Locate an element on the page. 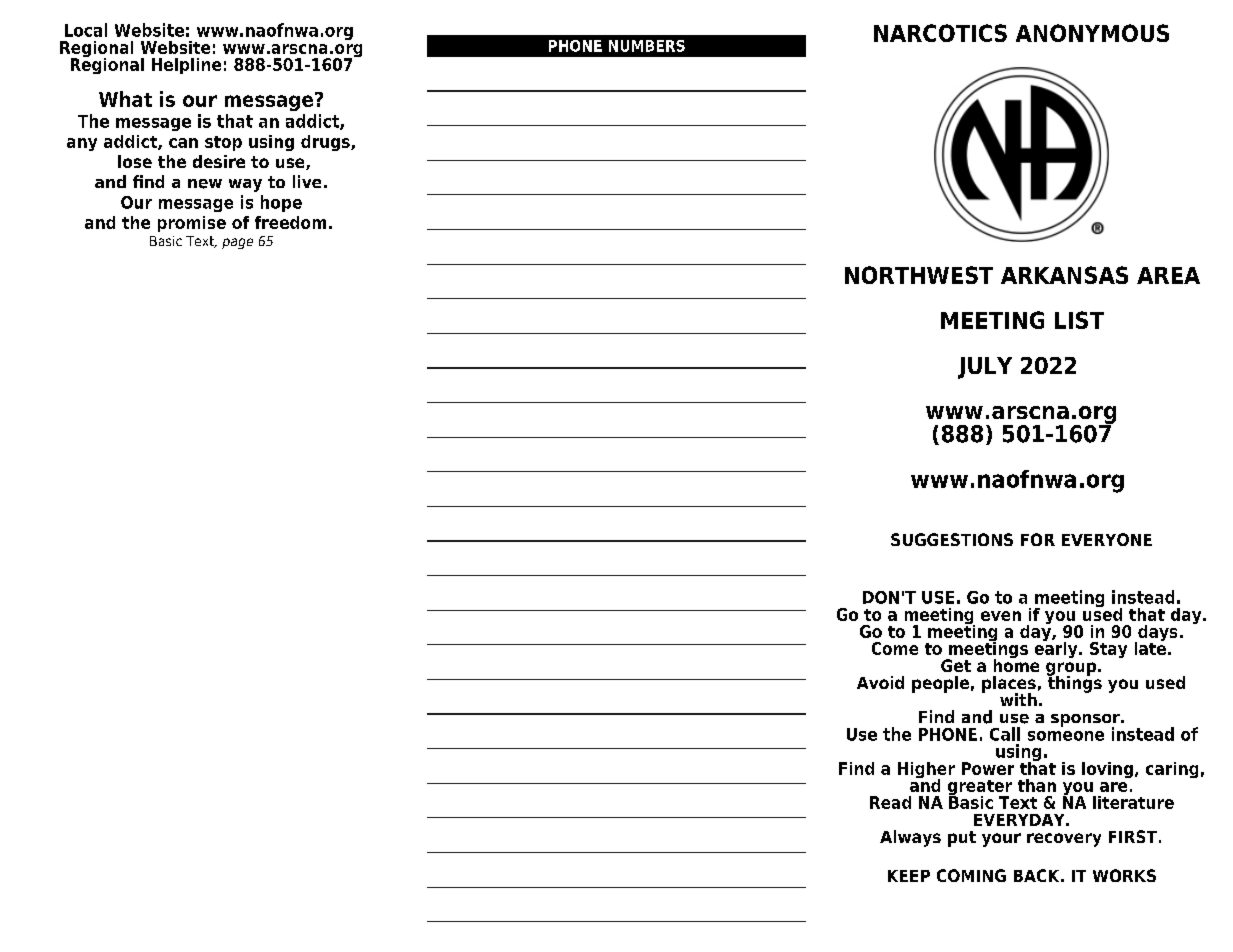 Image resolution: width=1233 pixels, height=952 pixels. Read is located at coordinates (890, 802).
